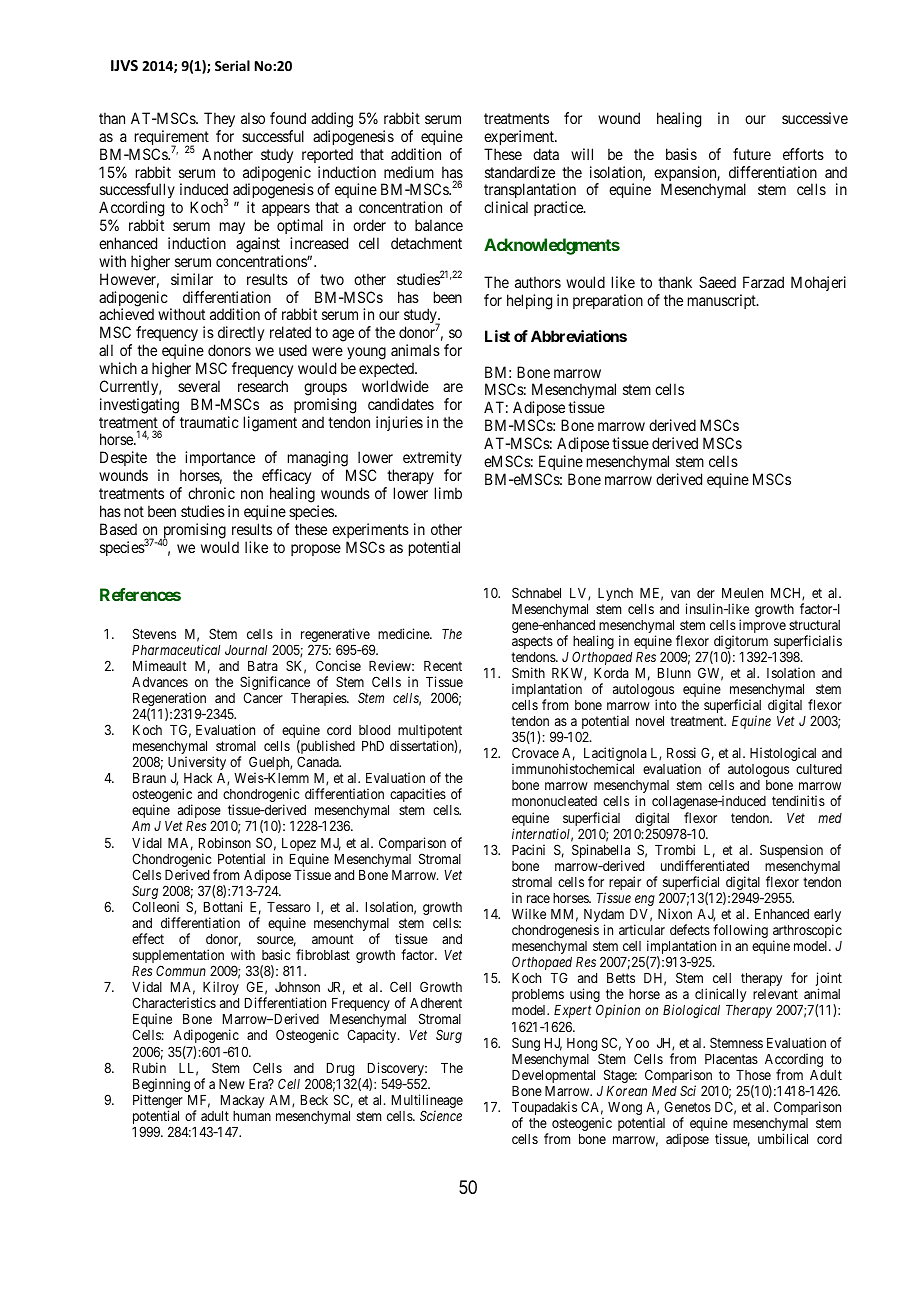 The image size is (924, 1308). I want to click on Mackay, so click(242, 1101).
